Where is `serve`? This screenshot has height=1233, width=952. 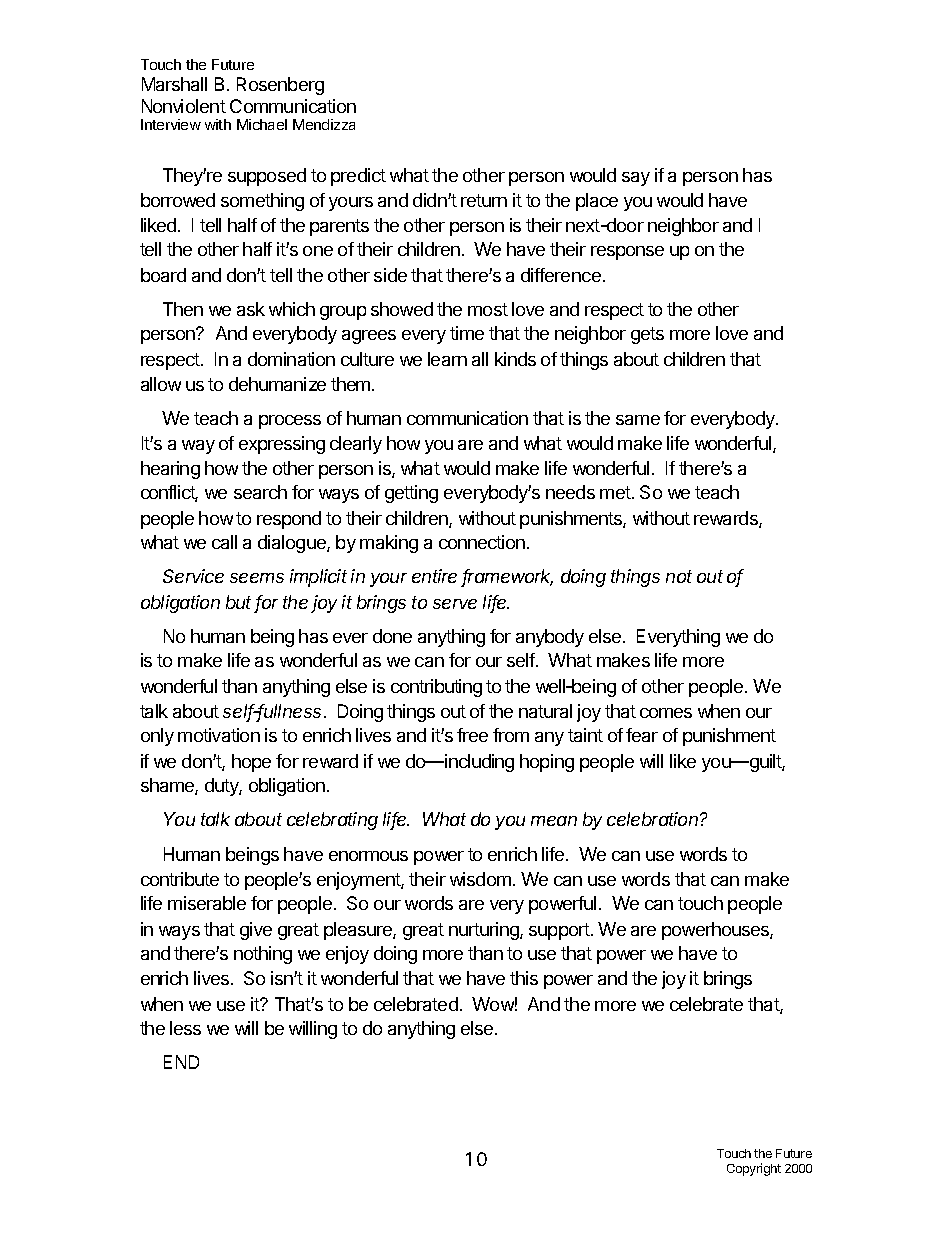
serve is located at coordinates (455, 604).
